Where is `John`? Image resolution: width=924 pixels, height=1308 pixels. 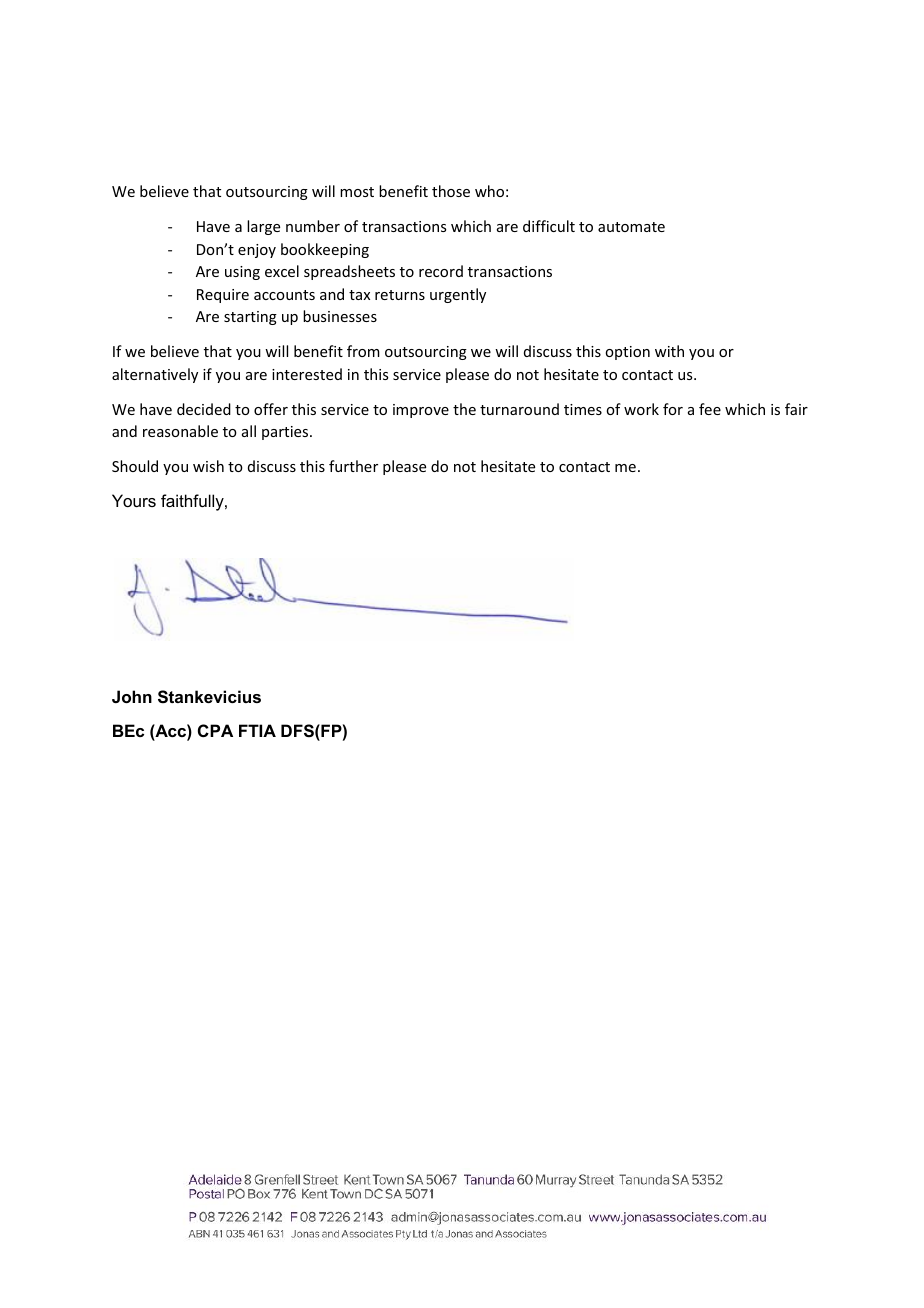 John is located at coordinates (132, 696).
